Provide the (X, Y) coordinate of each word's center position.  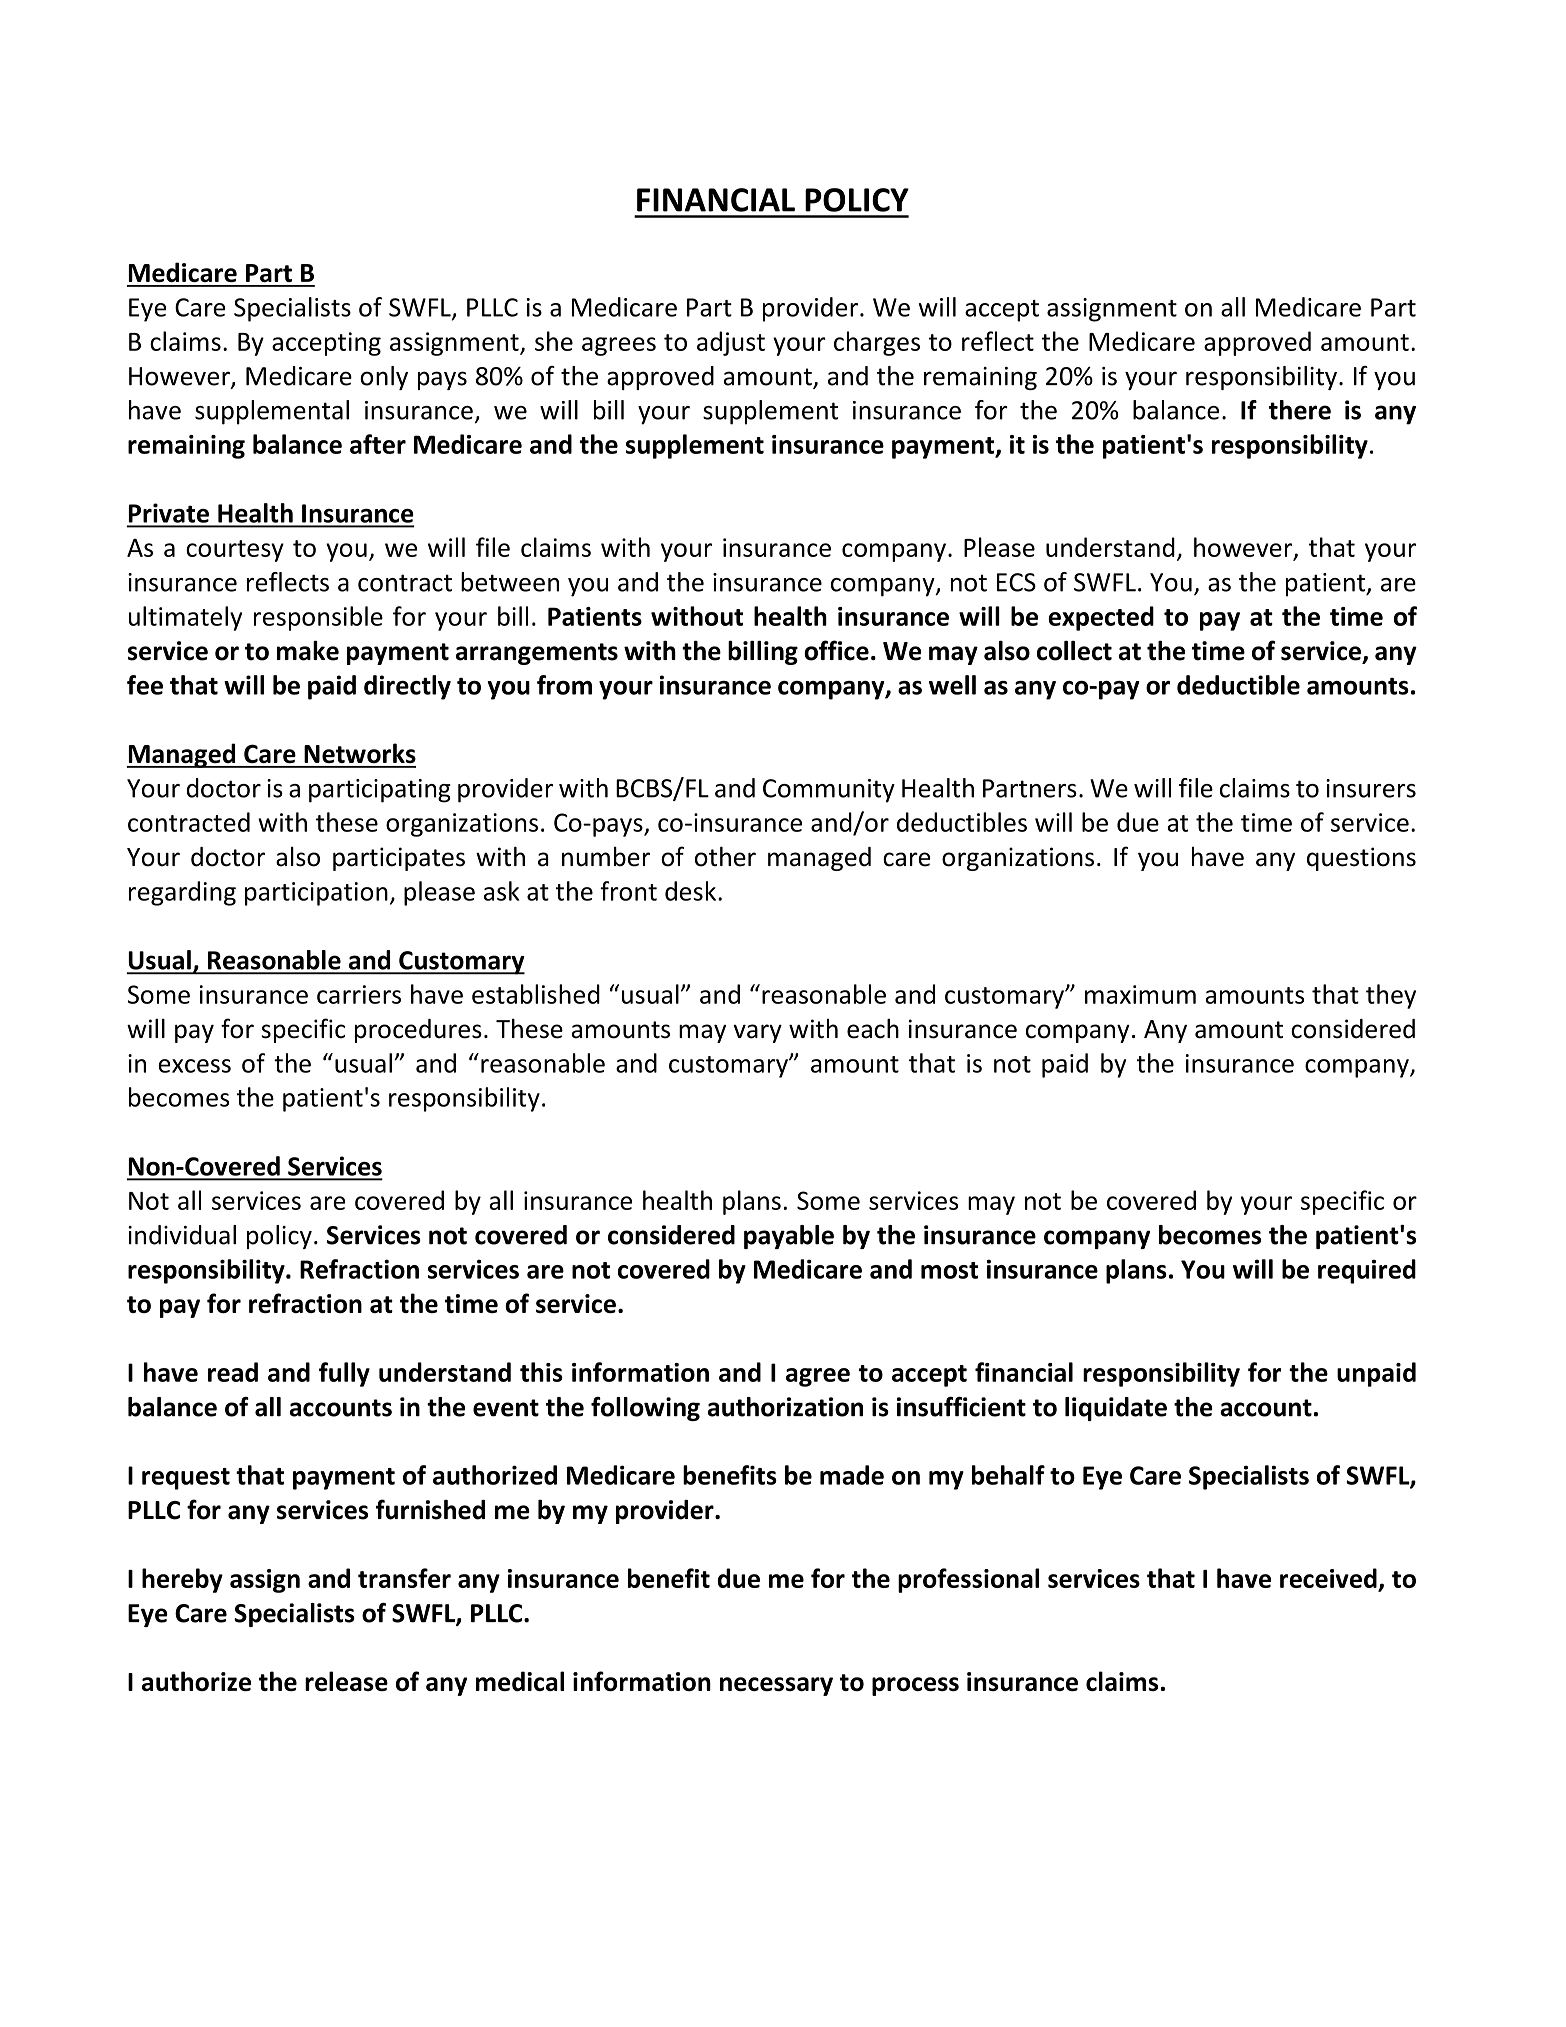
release (346, 1681)
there (1300, 410)
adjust (731, 343)
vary (757, 1033)
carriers (359, 994)
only (384, 378)
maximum (1140, 994)
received (1328, 1578)
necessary (776, 1686)
